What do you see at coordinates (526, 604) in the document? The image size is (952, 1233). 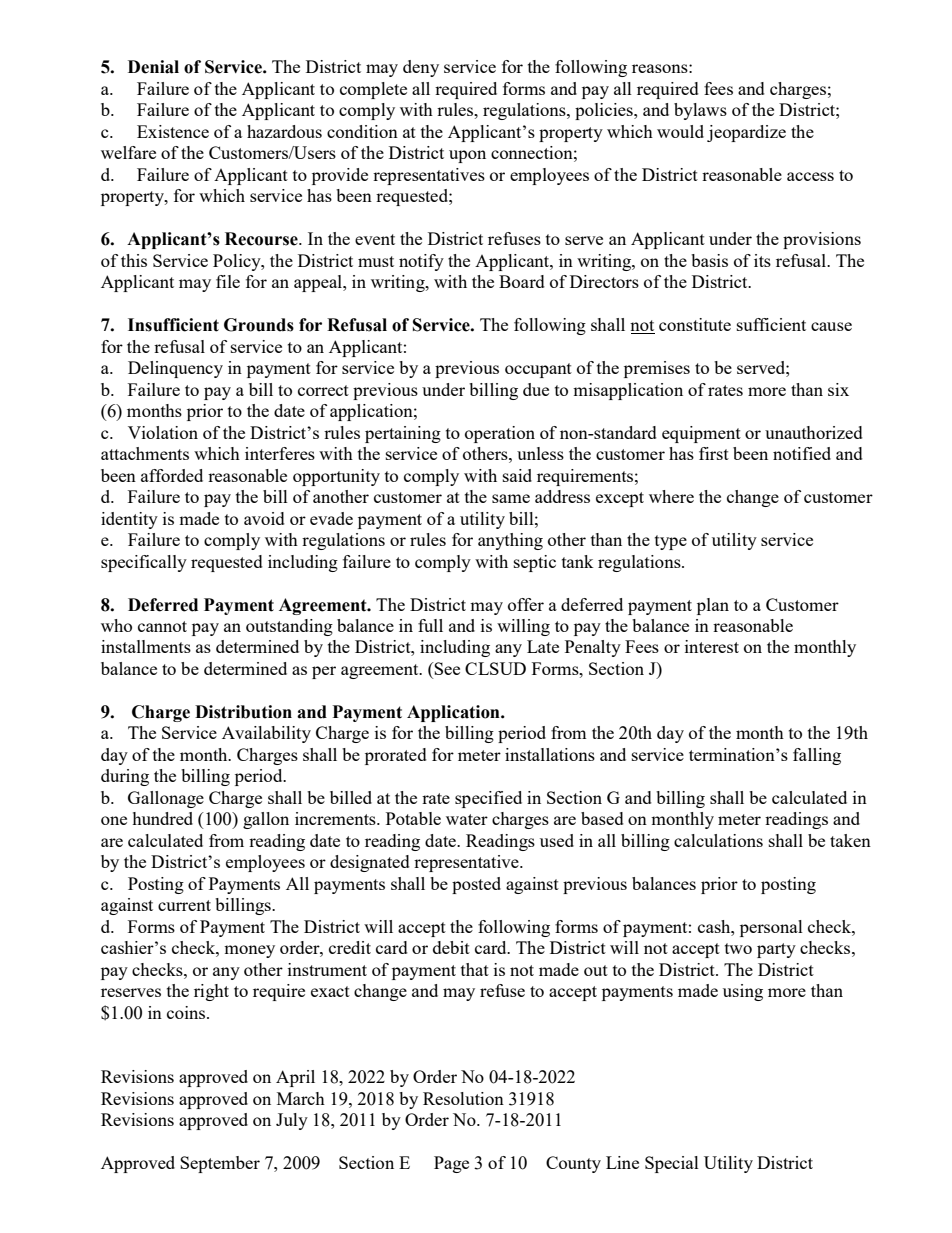 I see `offer` at bounding box center [526, 604].
